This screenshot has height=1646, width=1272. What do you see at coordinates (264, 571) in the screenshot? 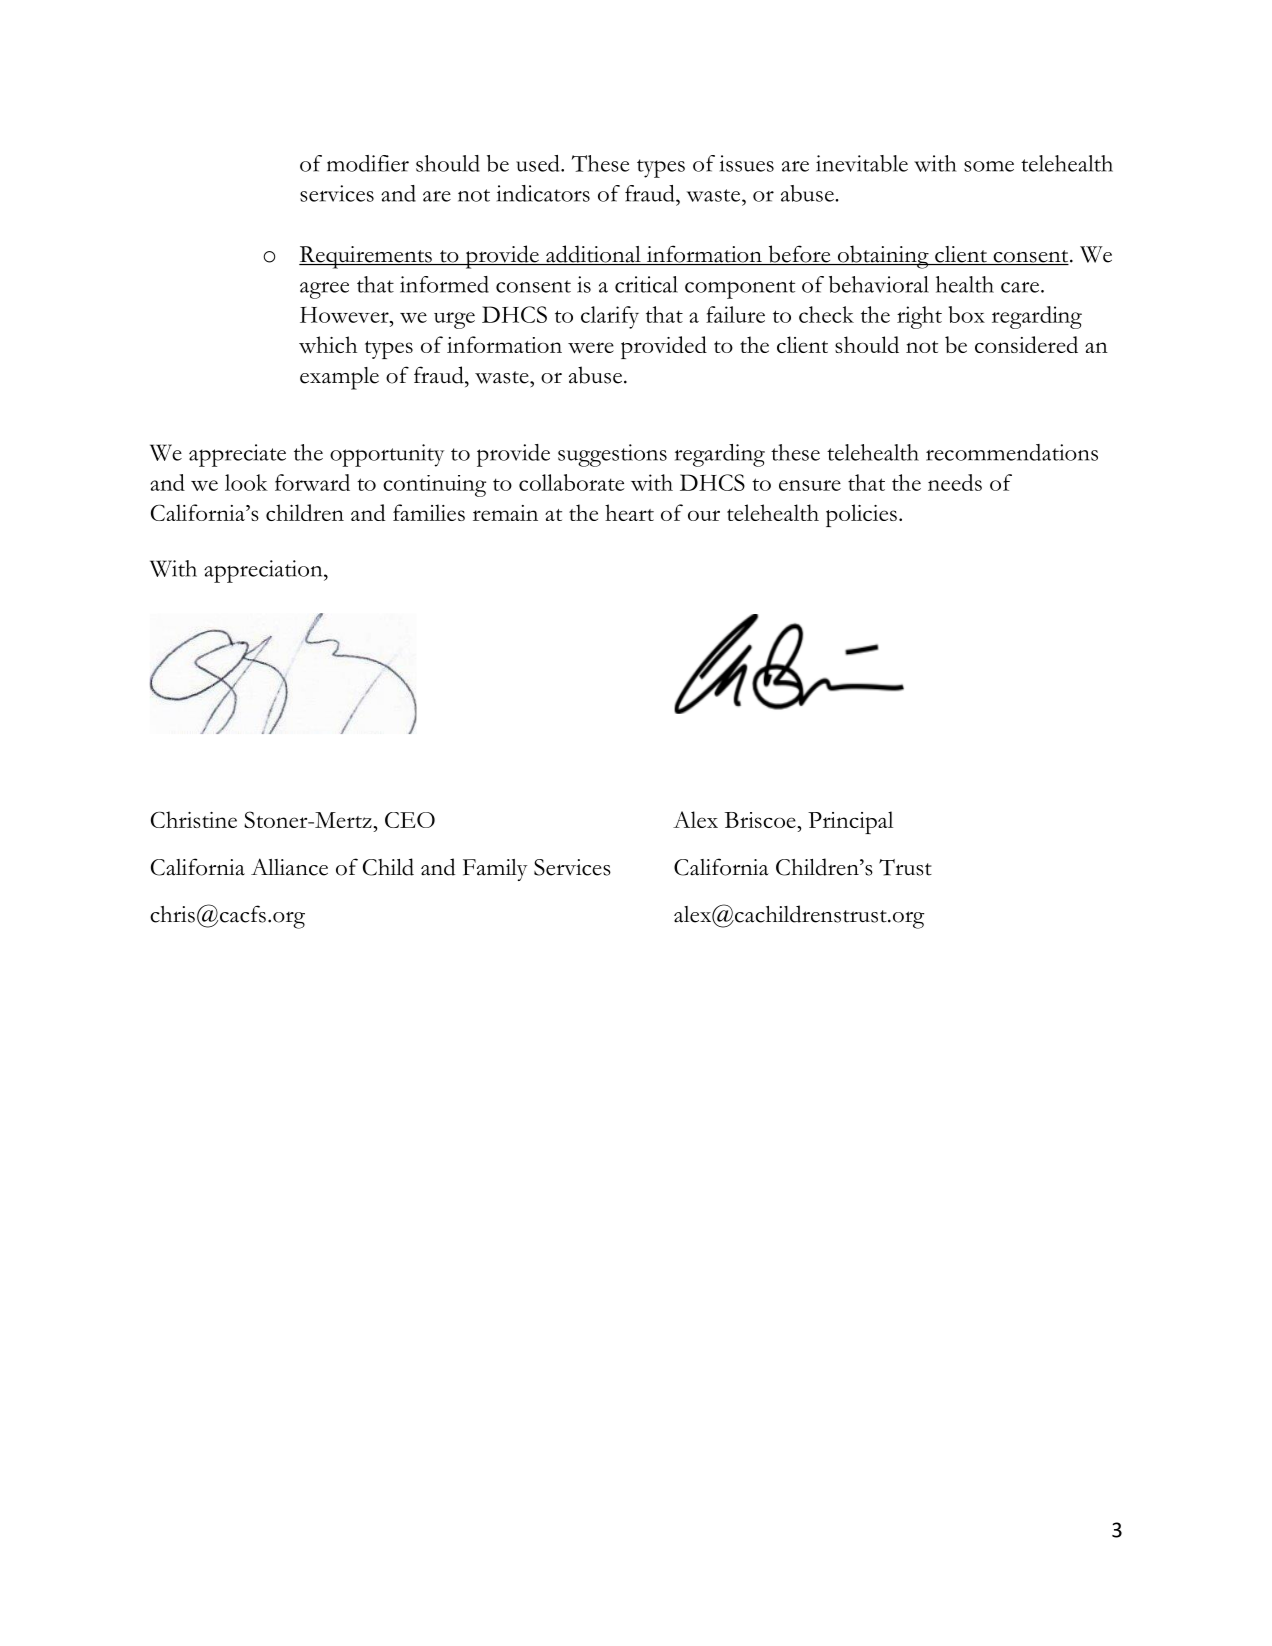
I see `appreciation` at bounding box center [264, 571].
